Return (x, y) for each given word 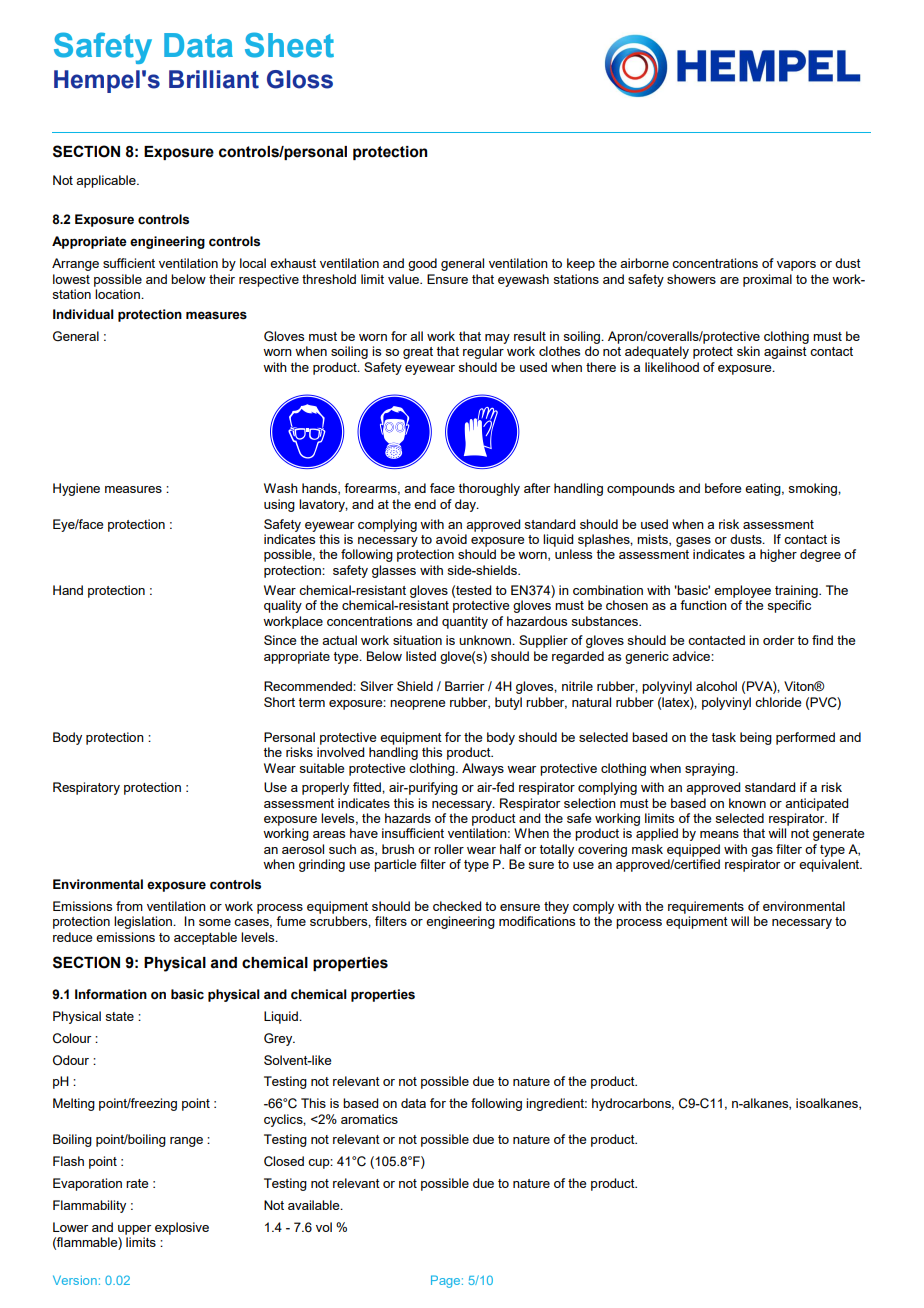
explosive (182, 1228)
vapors (796, 266)
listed (421, 656)
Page (447, 1281)
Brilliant (214, 79)
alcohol (716, 686)
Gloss (300, 79)
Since (280, 640)
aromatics (369, 1119)
